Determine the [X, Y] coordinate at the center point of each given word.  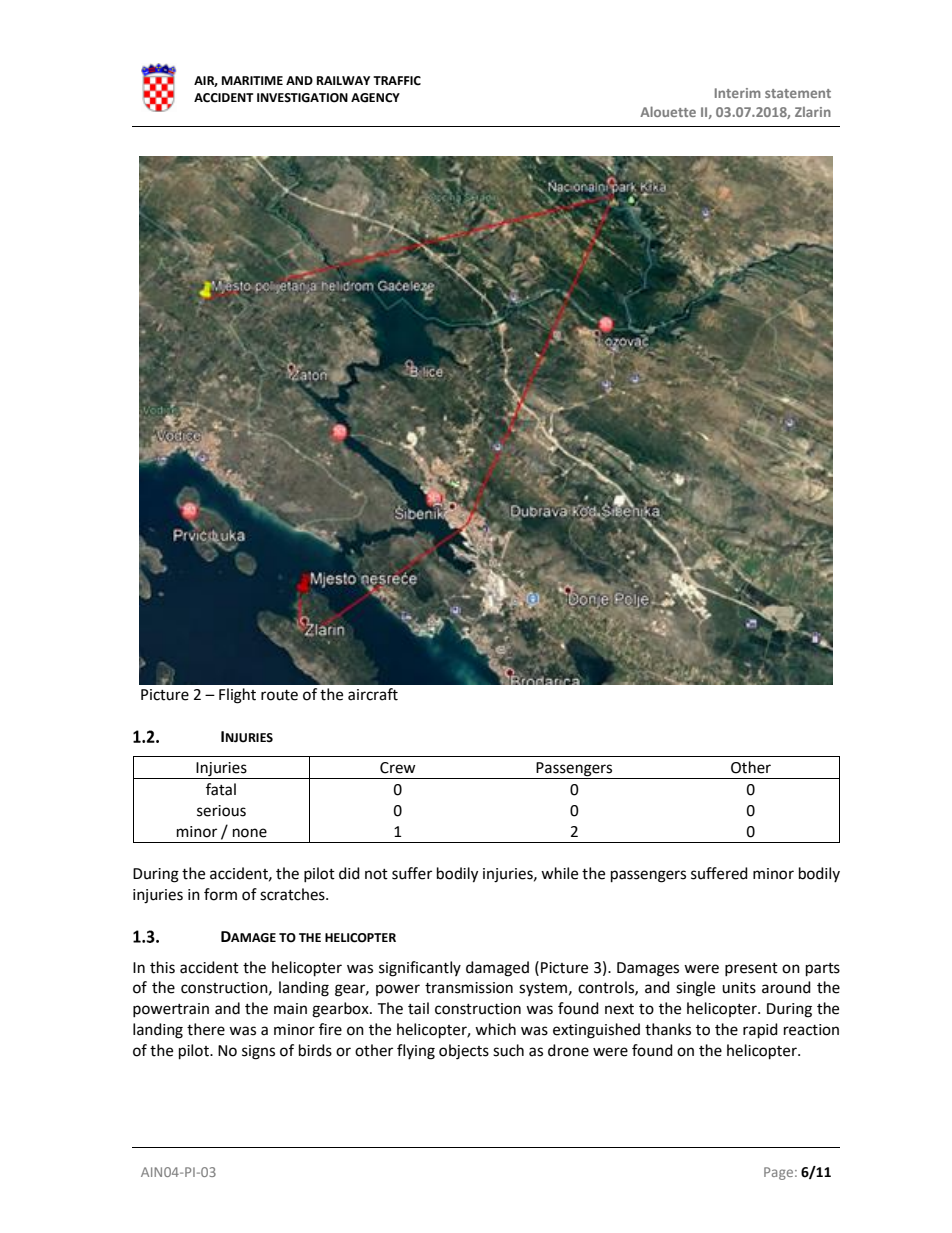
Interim [738, 93]
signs [258, 1052]
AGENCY [375, 98]
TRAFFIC [397, 81]
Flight [237, 696]
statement [798, 93]
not [376, 874]
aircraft [373, 694]
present [751, 969]
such [508, 1050]
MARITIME [252, 80]
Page [778, 1173]
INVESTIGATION [302, 98]
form [220, 894]
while [559, 873]
